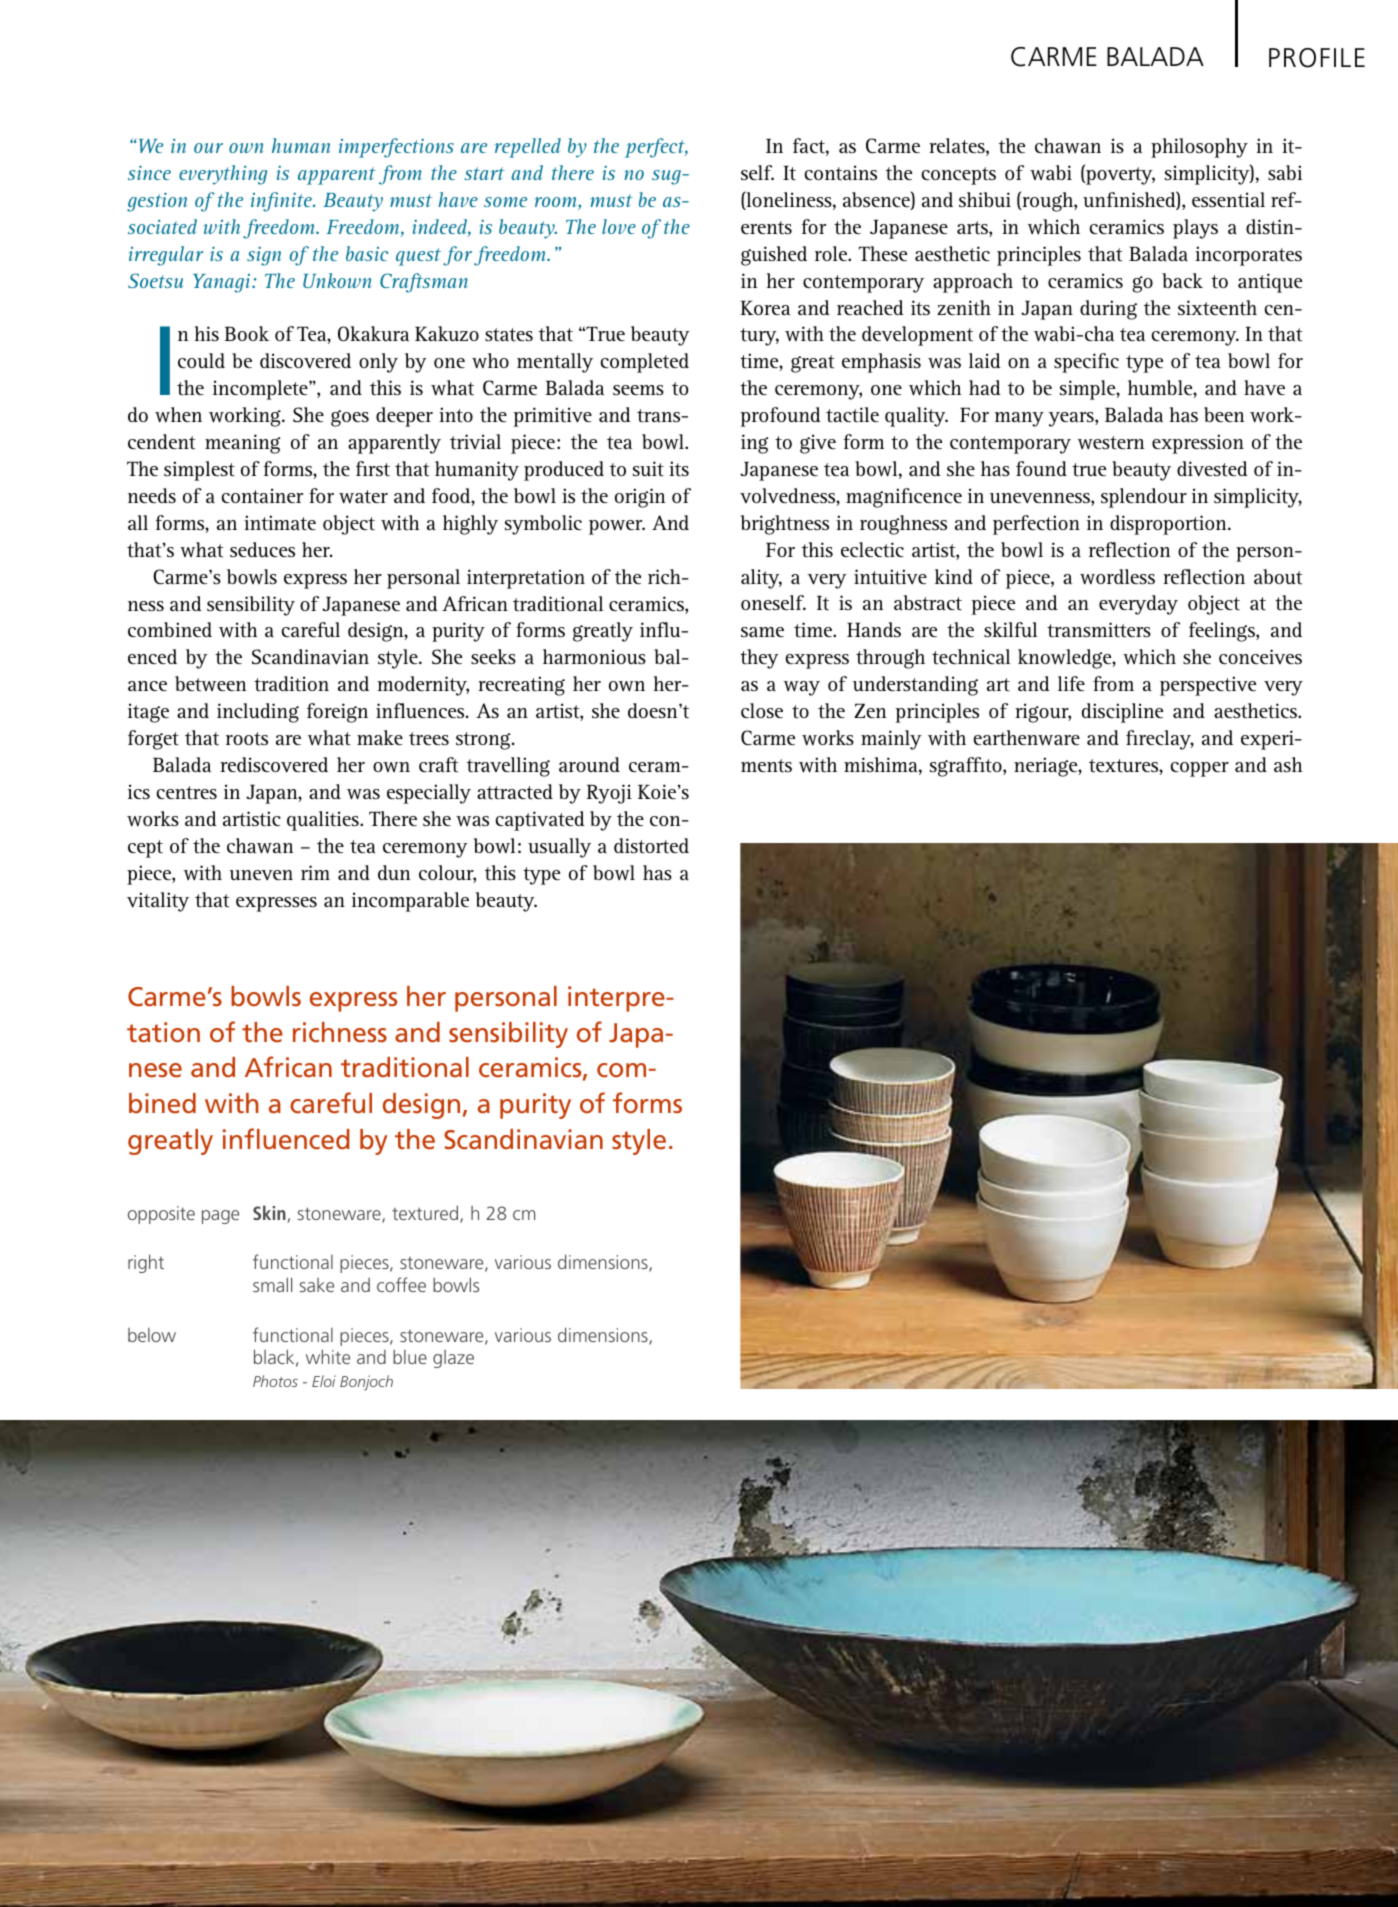 Image resolution: width=1398 pixels, height=1907 pixels. I want to click on white, so click(328, 1356).
